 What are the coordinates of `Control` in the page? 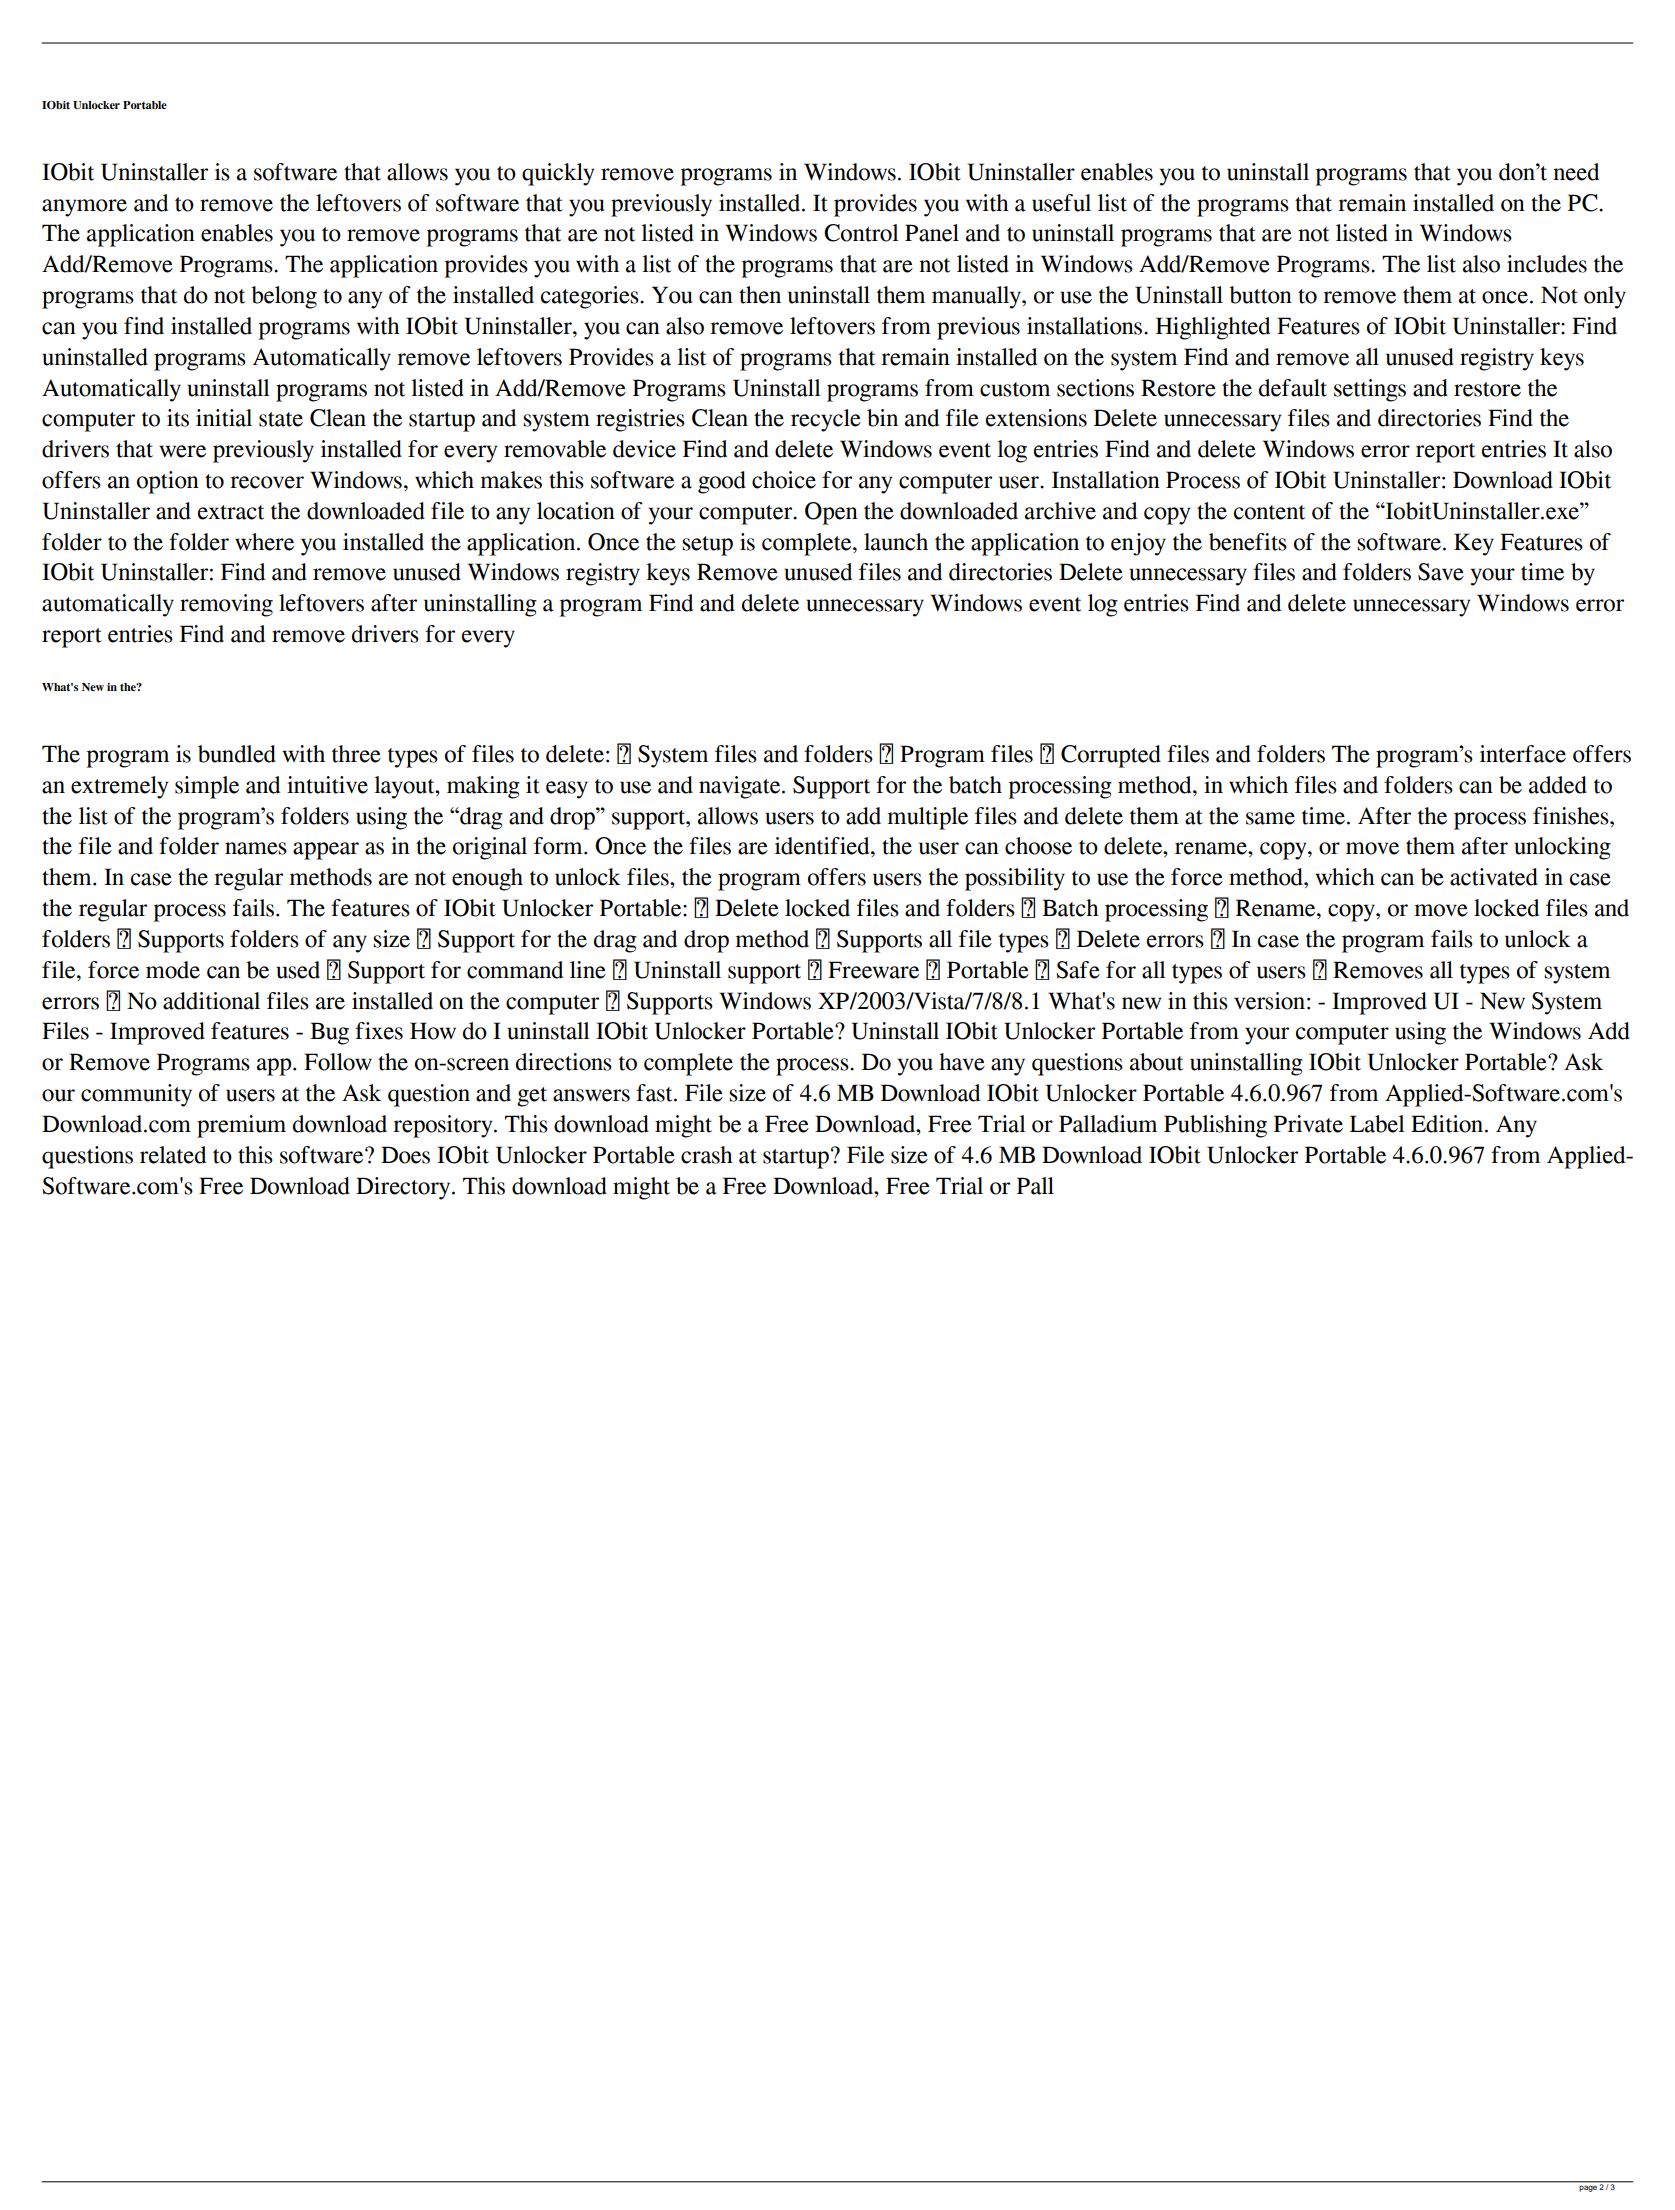 It's located at (861, 233).
